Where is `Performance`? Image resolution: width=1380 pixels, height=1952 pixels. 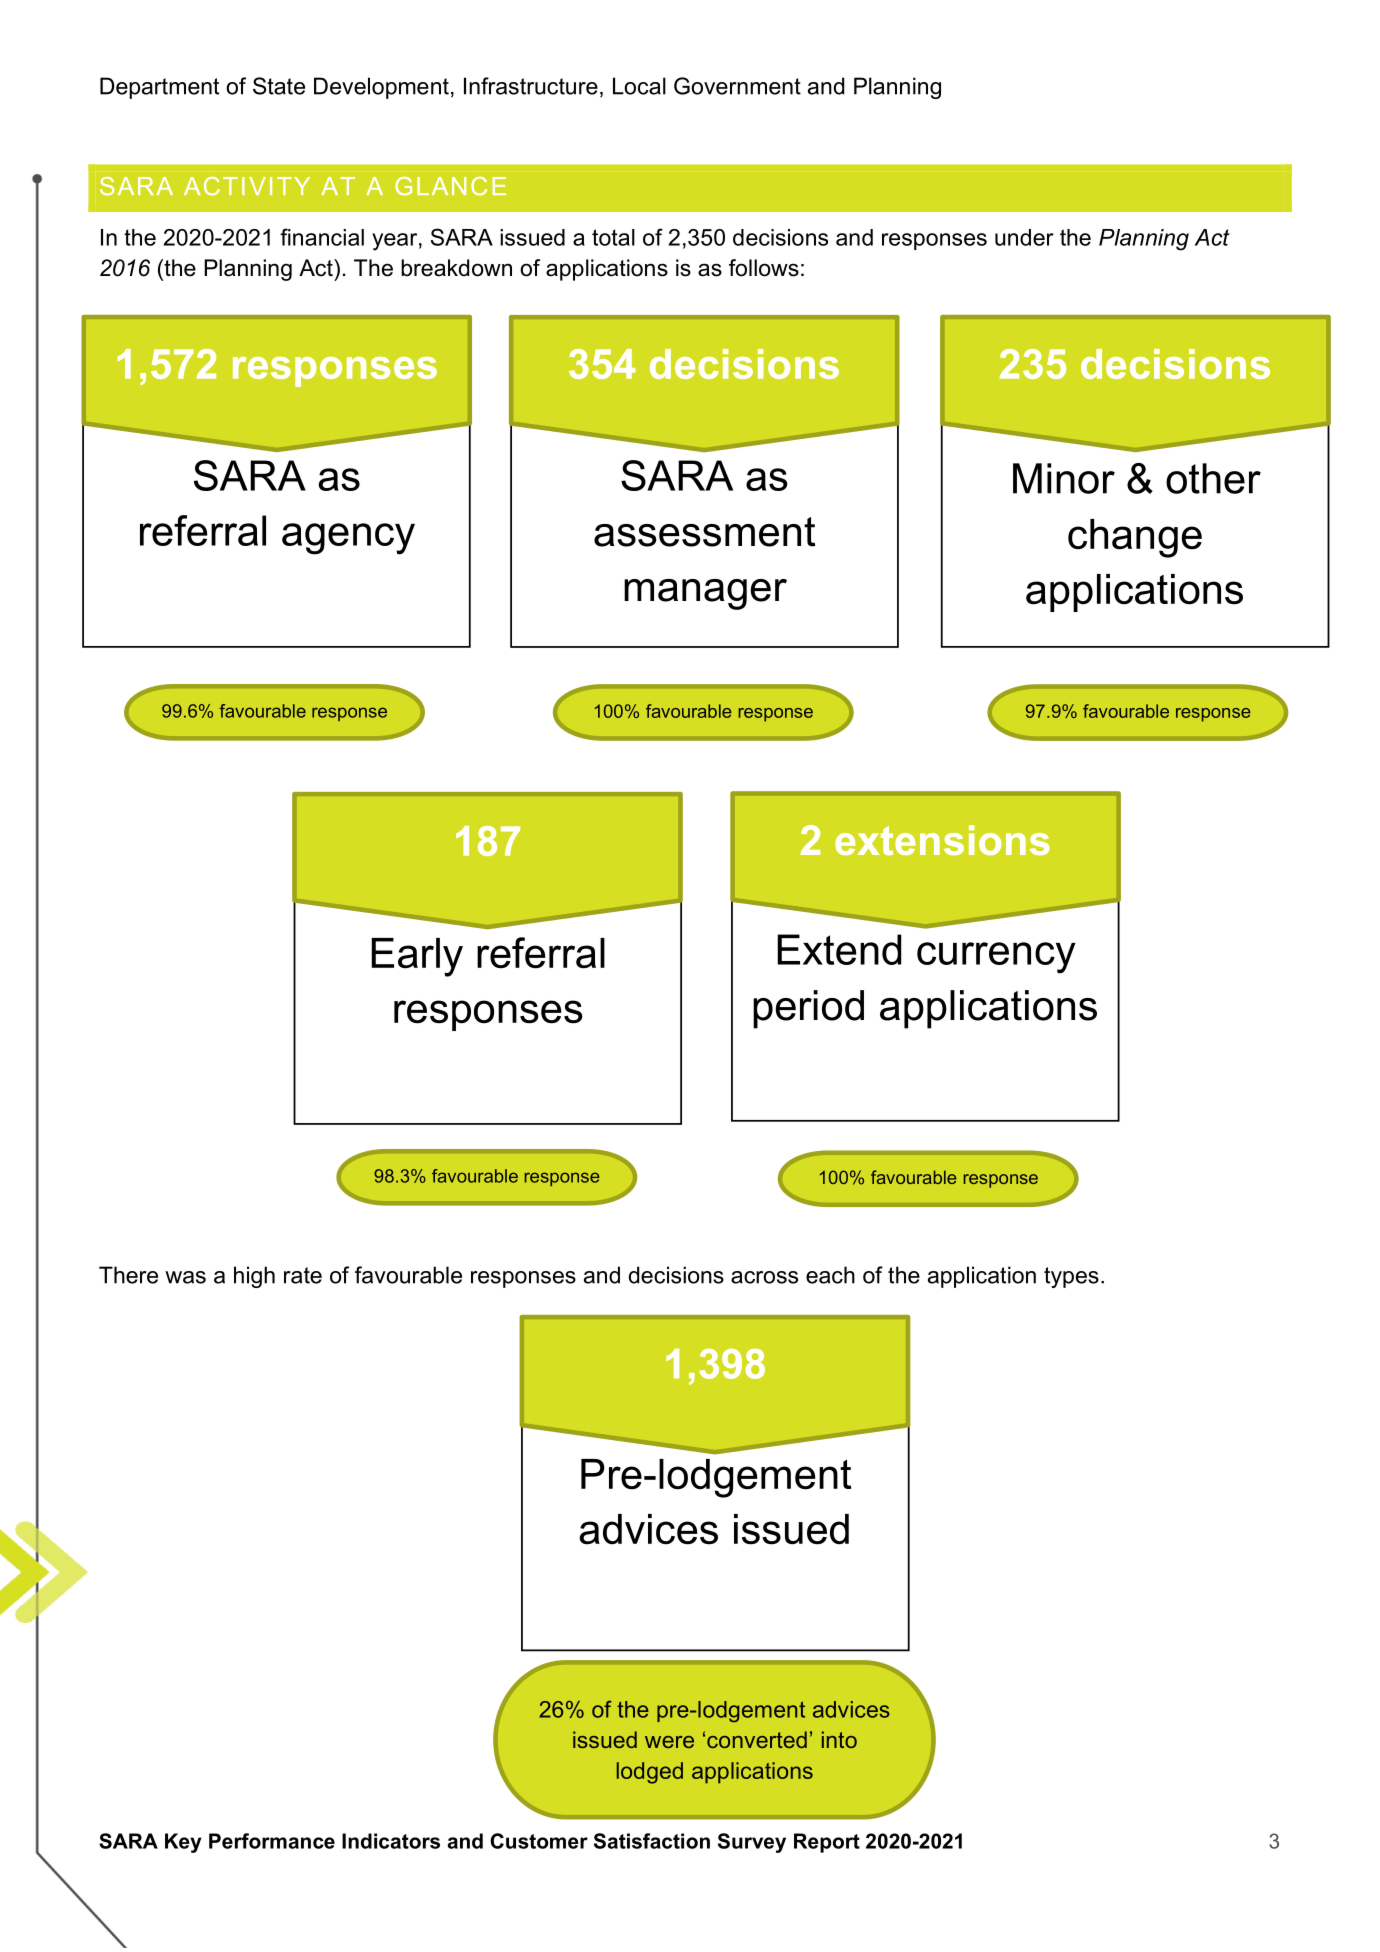 Performance is located at coordinates (272, 1841).
